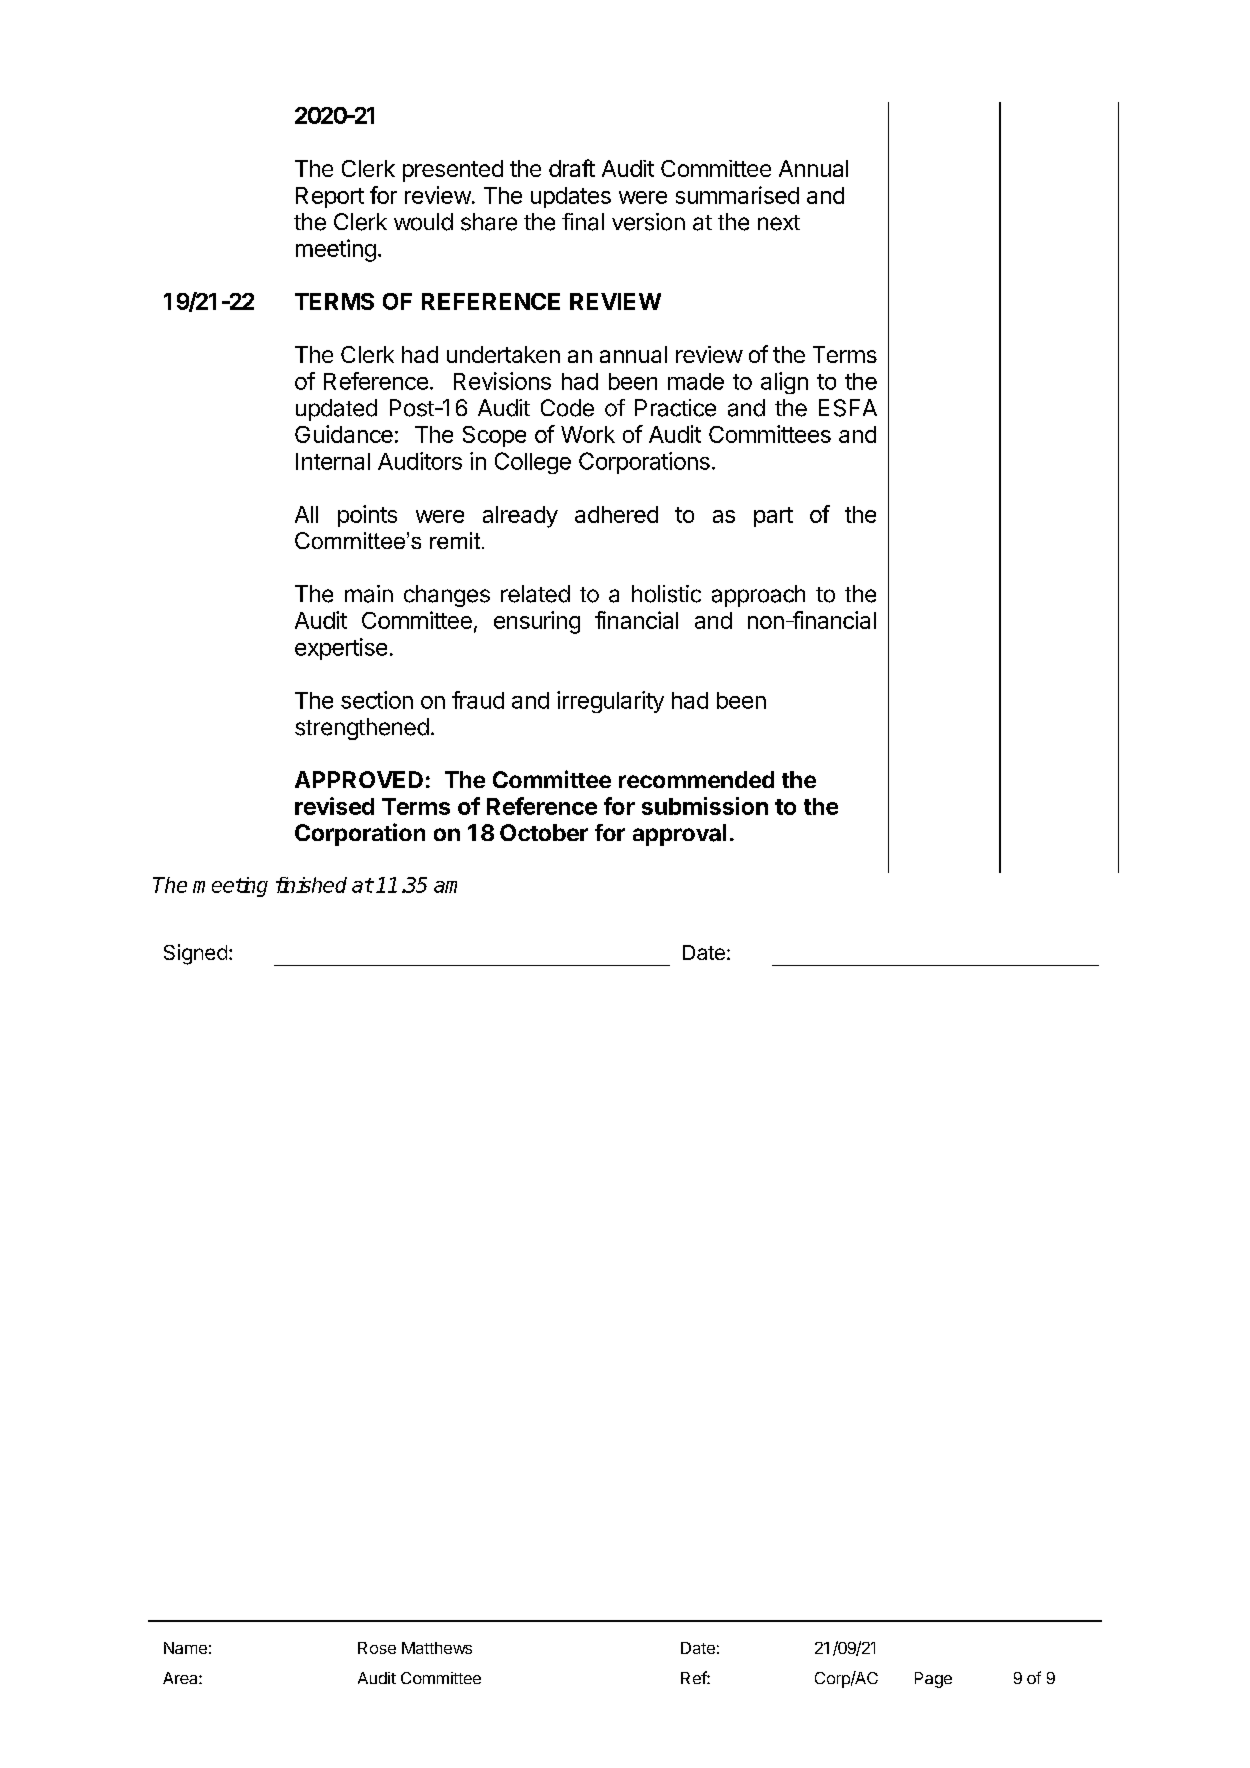 The height and width of the screenshot is (1768, 1250). I want to click on part, so click(773, 517).
